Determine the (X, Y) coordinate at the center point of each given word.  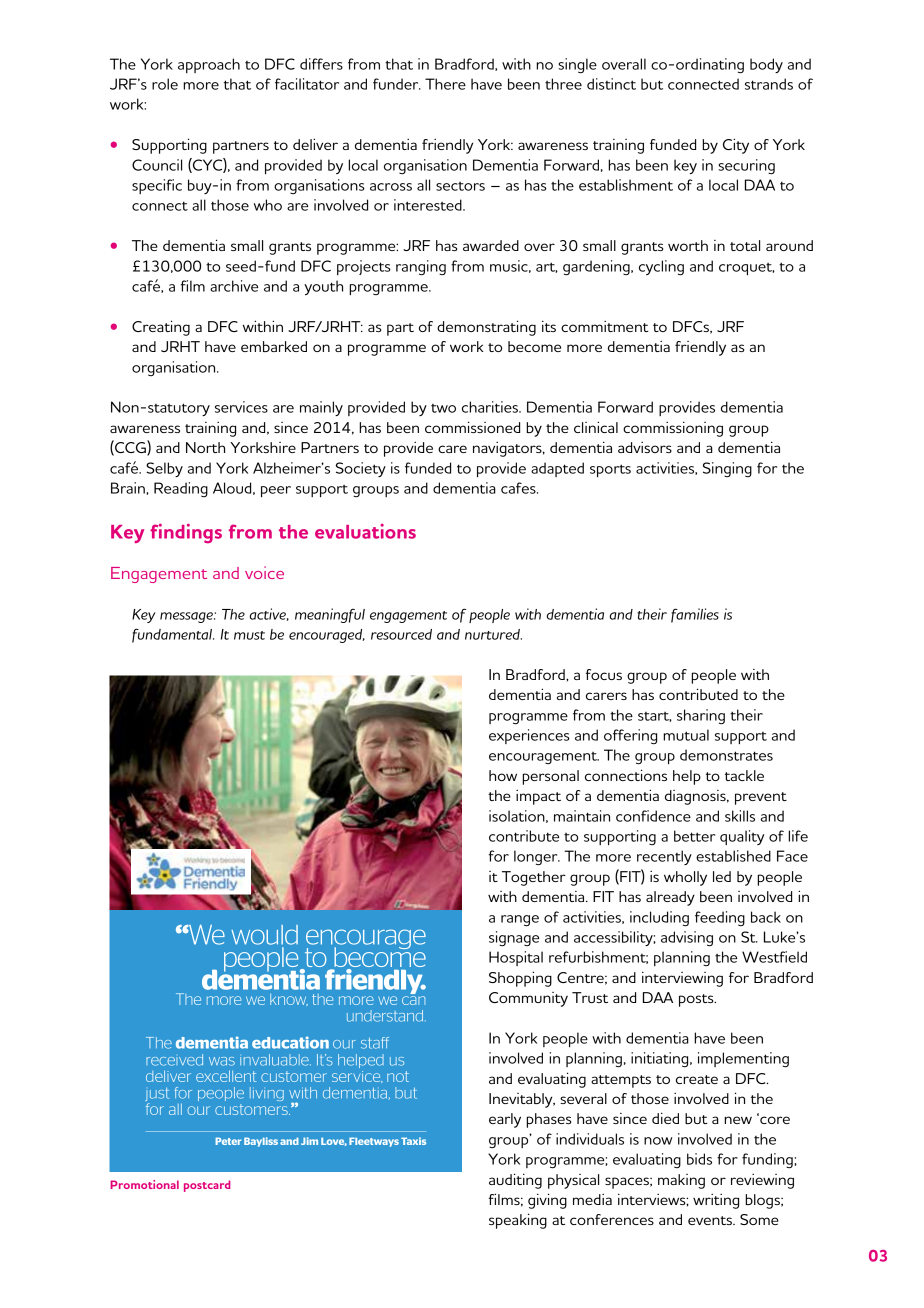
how (503, 775)
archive (234, 286)
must (249, 635)
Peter (228, 1141)
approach (209, 65)
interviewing (682, 979)
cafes (519, 488)
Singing (727, 469)
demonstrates (726, 755)
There (445, 84)
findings (186, 533)
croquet (747, 269)
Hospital (516, 958)
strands (769, 84)
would (264, 935)
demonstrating (486, 328)
